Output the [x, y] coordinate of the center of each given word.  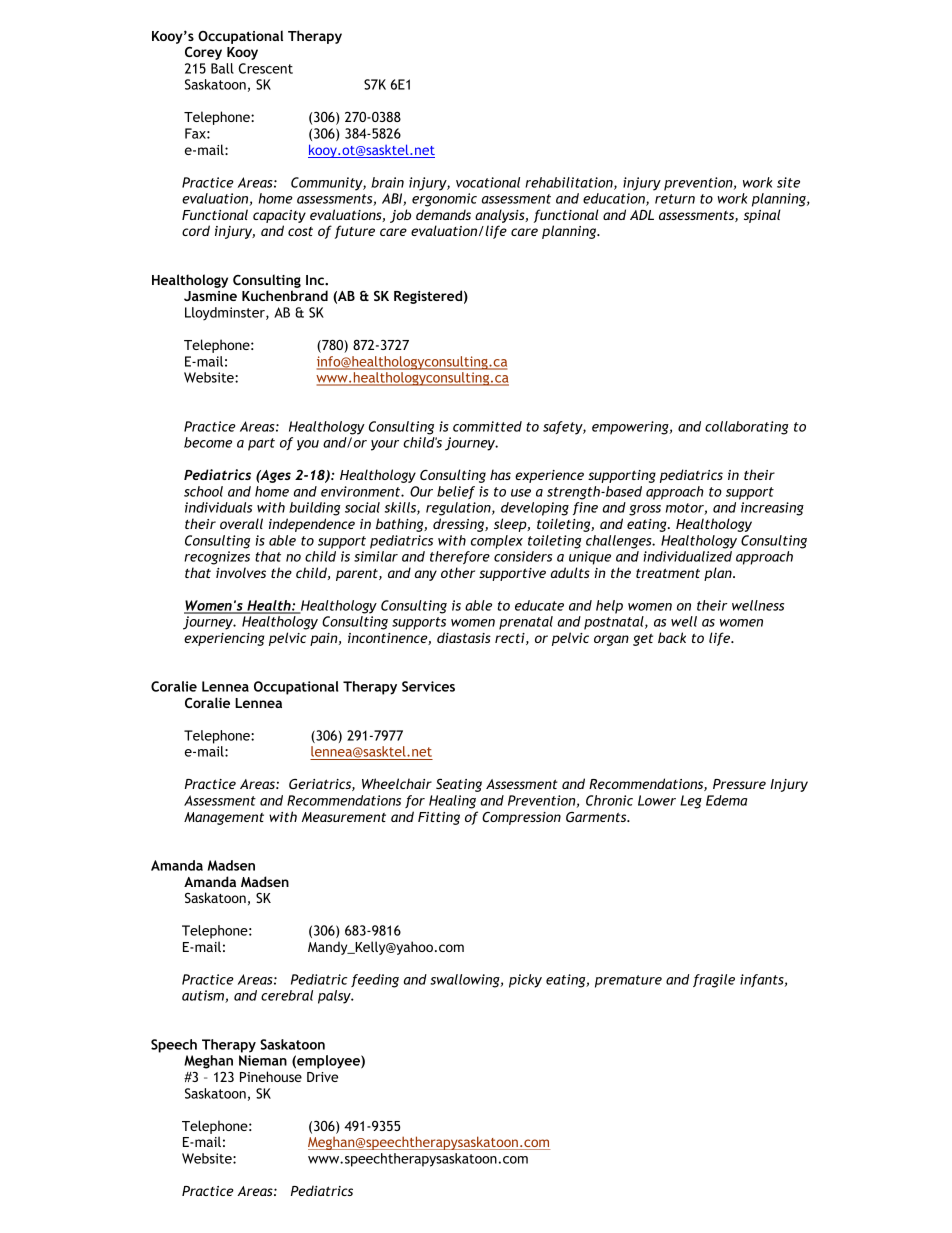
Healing [452, 802]
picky [525, 981]
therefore [460, 557]
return [675, 199]
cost [300, 231]
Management [224, 818]
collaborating [746, 428]
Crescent [266, 68]
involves [241, 572]
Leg [691, 802]
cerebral [287, 995]
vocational [488, 182]
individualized [687, 556]
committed [487, 426]
